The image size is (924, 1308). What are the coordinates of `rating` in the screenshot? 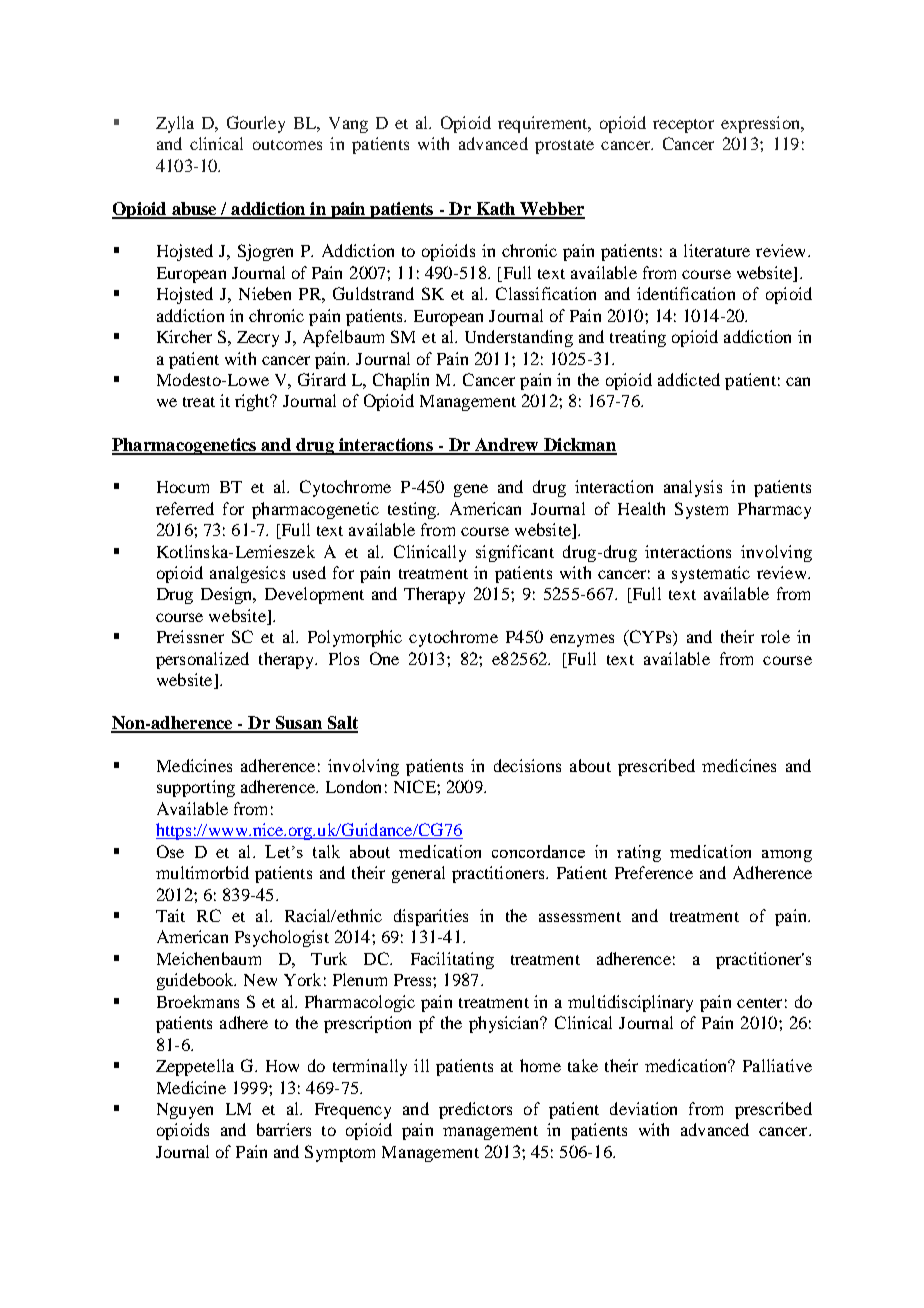 It's located at (639, 853).
